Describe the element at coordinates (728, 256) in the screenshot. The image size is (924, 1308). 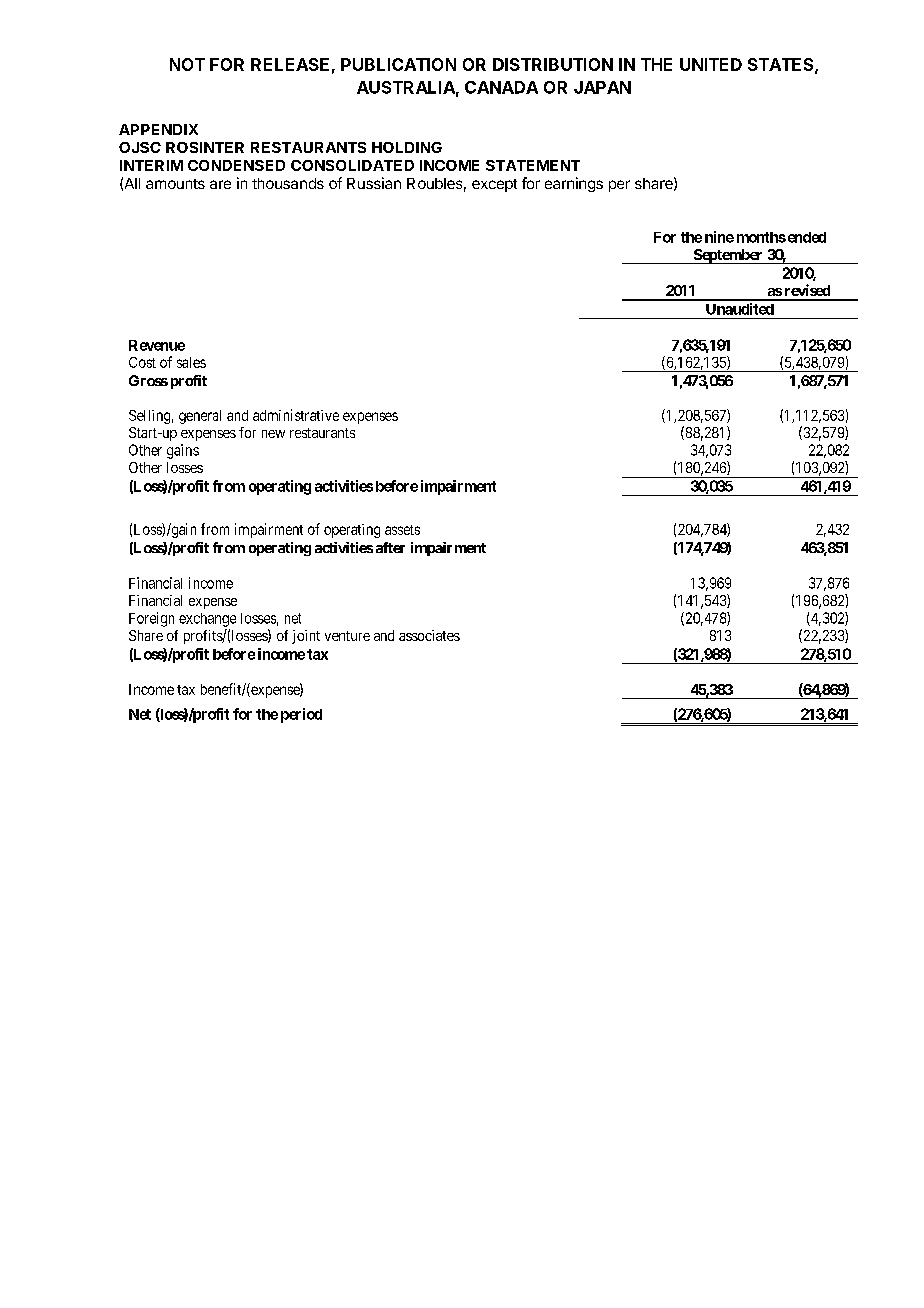
I see `September` at that location.
